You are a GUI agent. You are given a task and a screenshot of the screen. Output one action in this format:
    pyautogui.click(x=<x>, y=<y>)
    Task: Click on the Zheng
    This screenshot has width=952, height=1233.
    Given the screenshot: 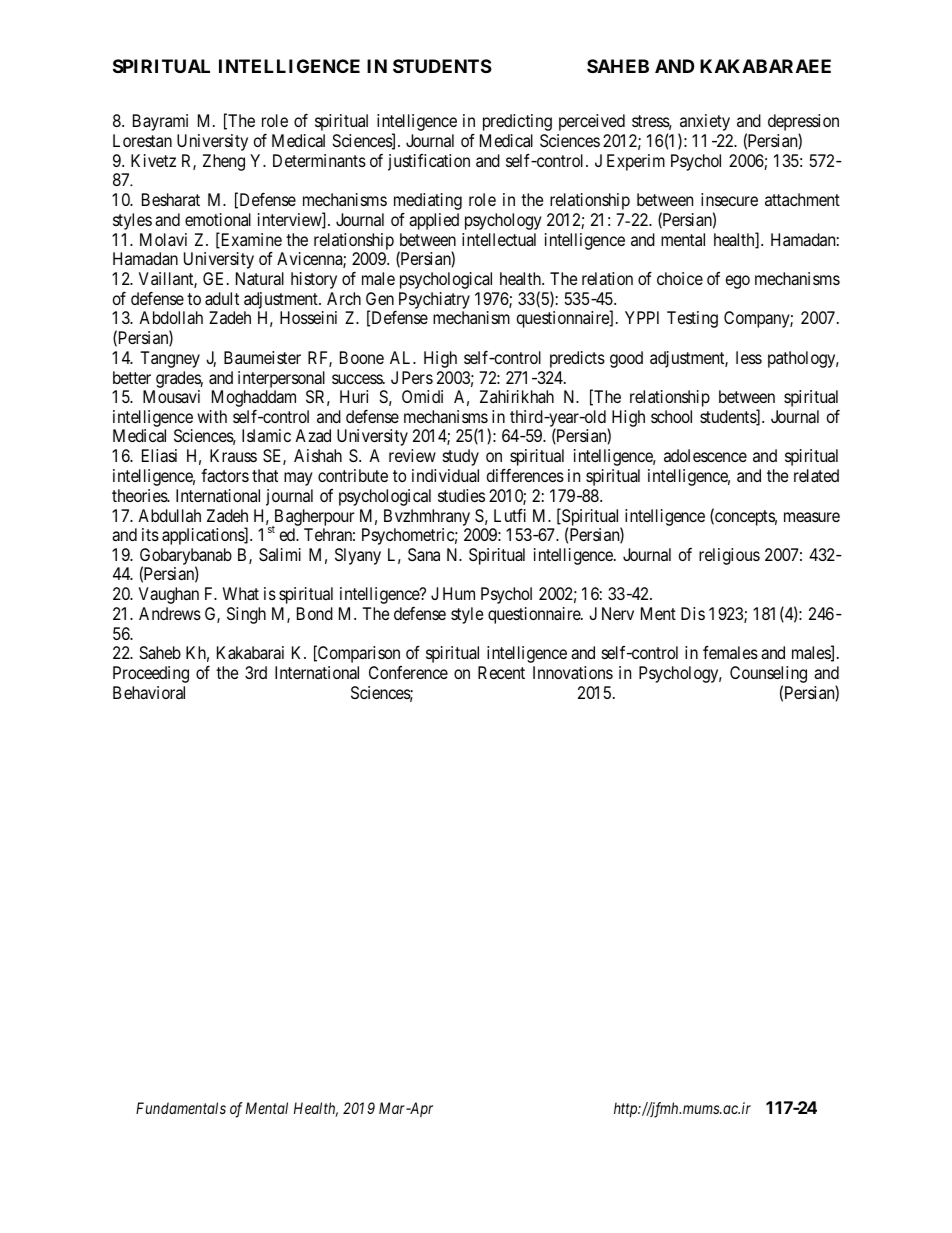 What is the action you would take?
    pyautogui.click(x=224, y=162)
